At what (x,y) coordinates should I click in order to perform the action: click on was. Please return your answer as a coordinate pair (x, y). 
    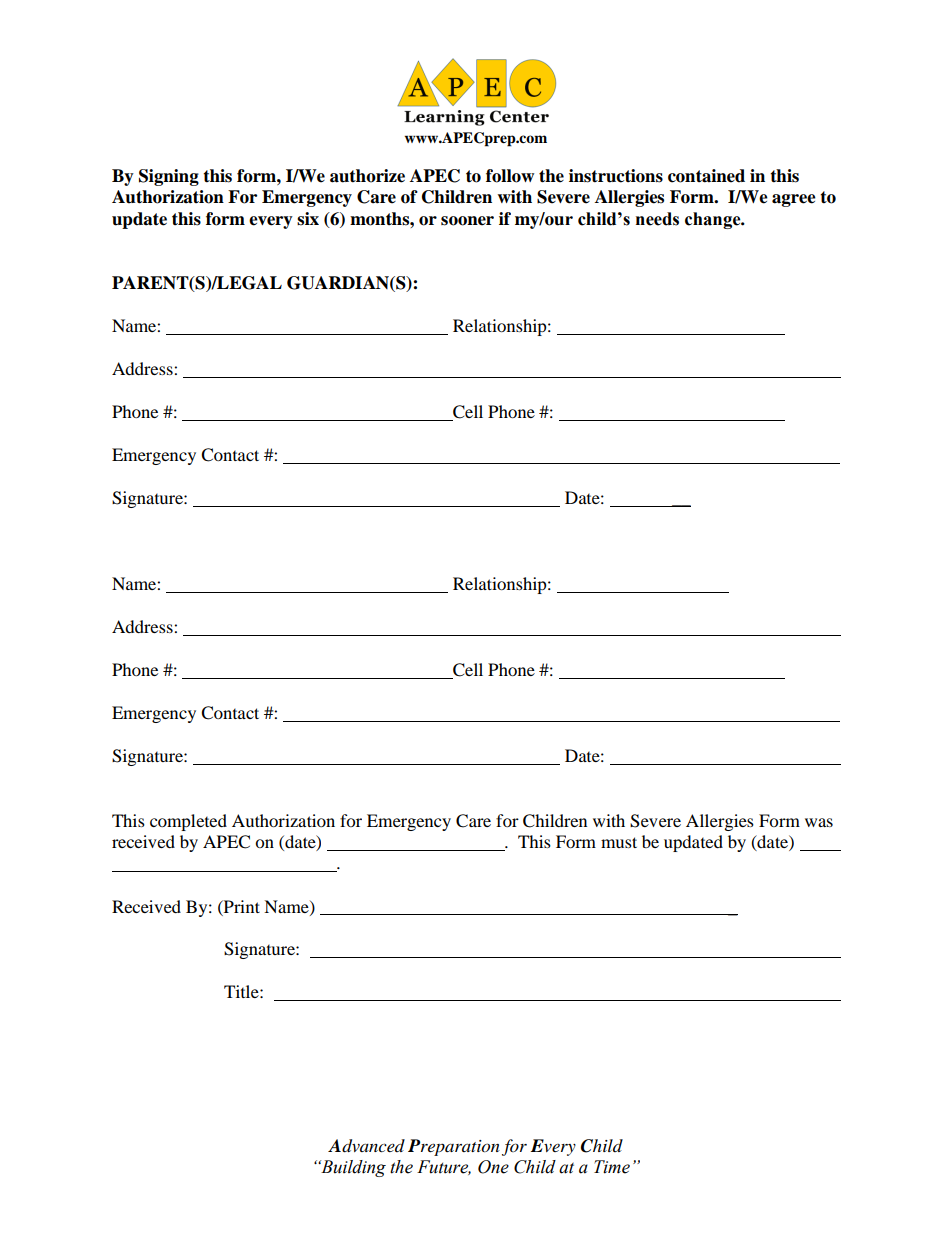
    Looking at the image, I should click on (819, 822).
